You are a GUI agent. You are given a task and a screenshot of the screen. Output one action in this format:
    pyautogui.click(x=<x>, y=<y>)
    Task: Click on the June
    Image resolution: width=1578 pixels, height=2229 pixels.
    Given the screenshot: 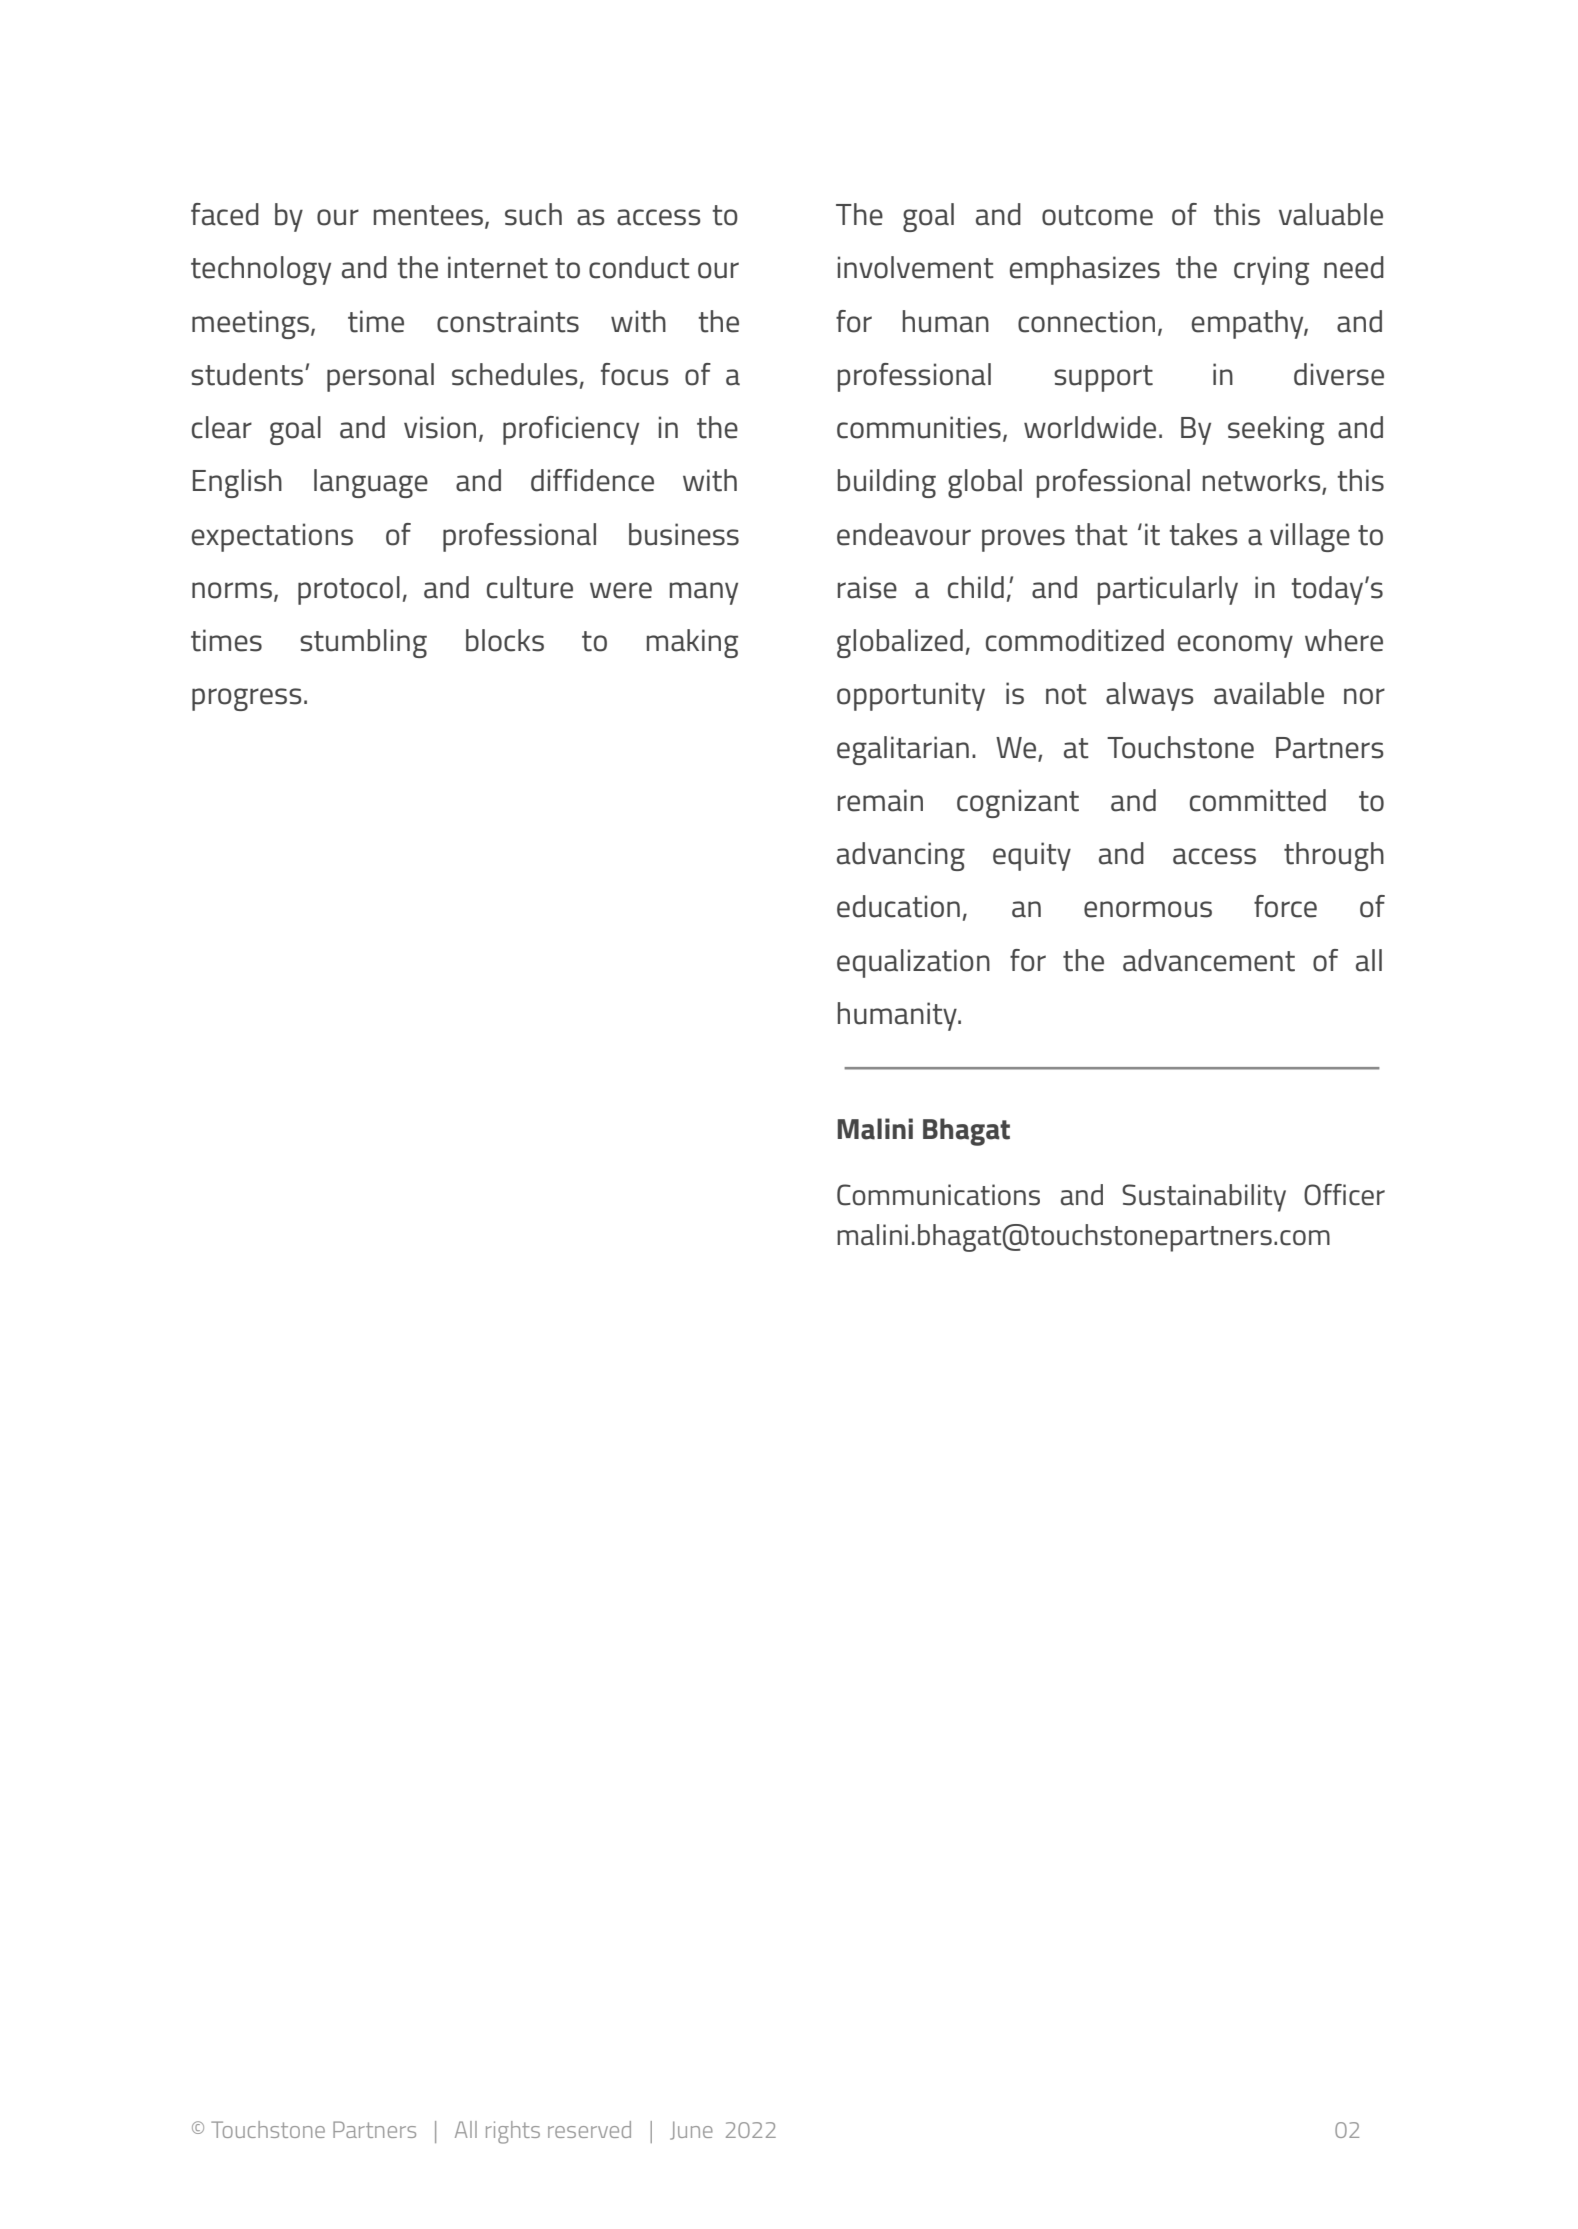 What is the action you would take?
    pyautogui.click(x=691, y=2130)
